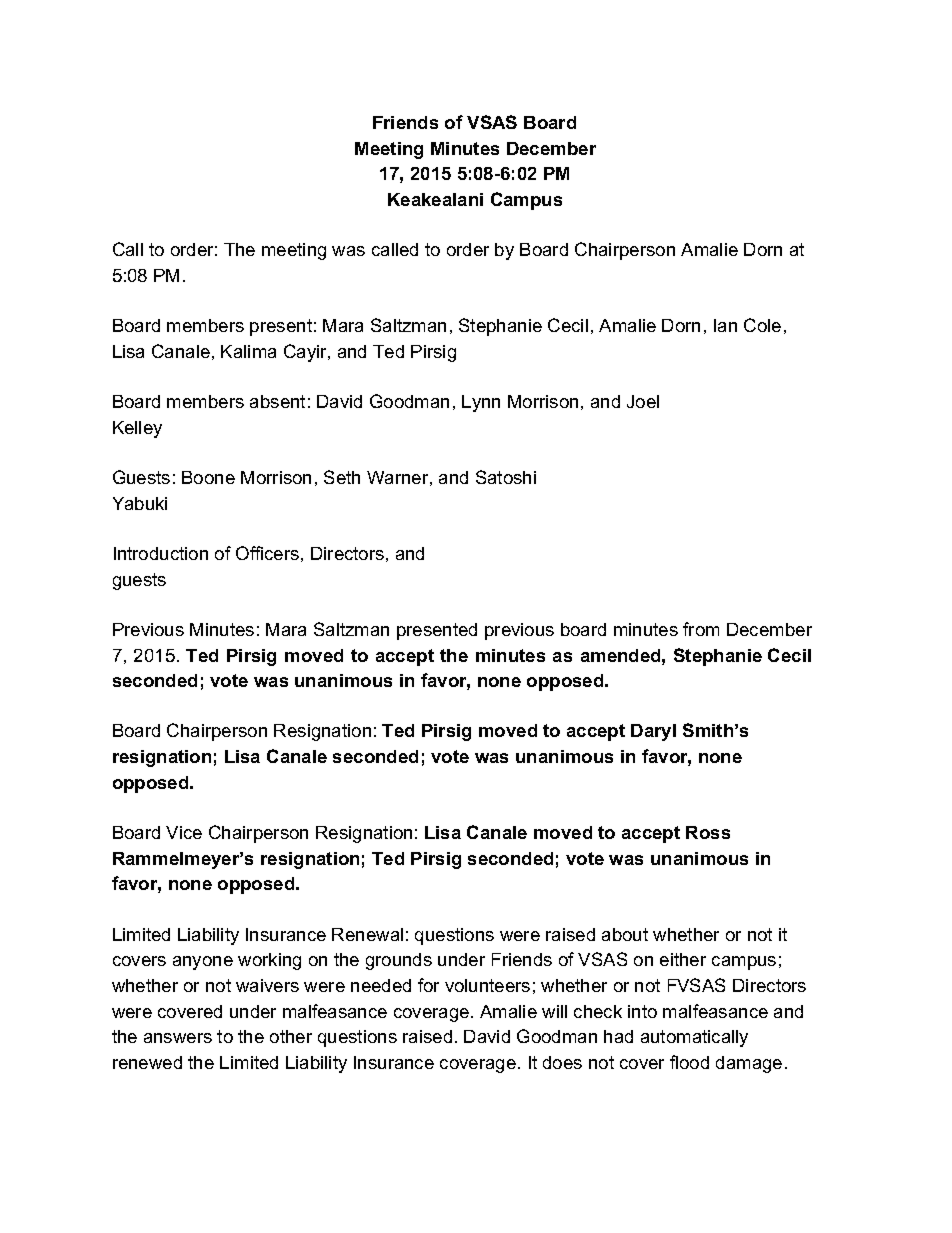 The height and width of the document is (1233, 952). What do you see at coordinates (481, 403) in the document?
I see `Lynn` at bounding box center [481, 403].
